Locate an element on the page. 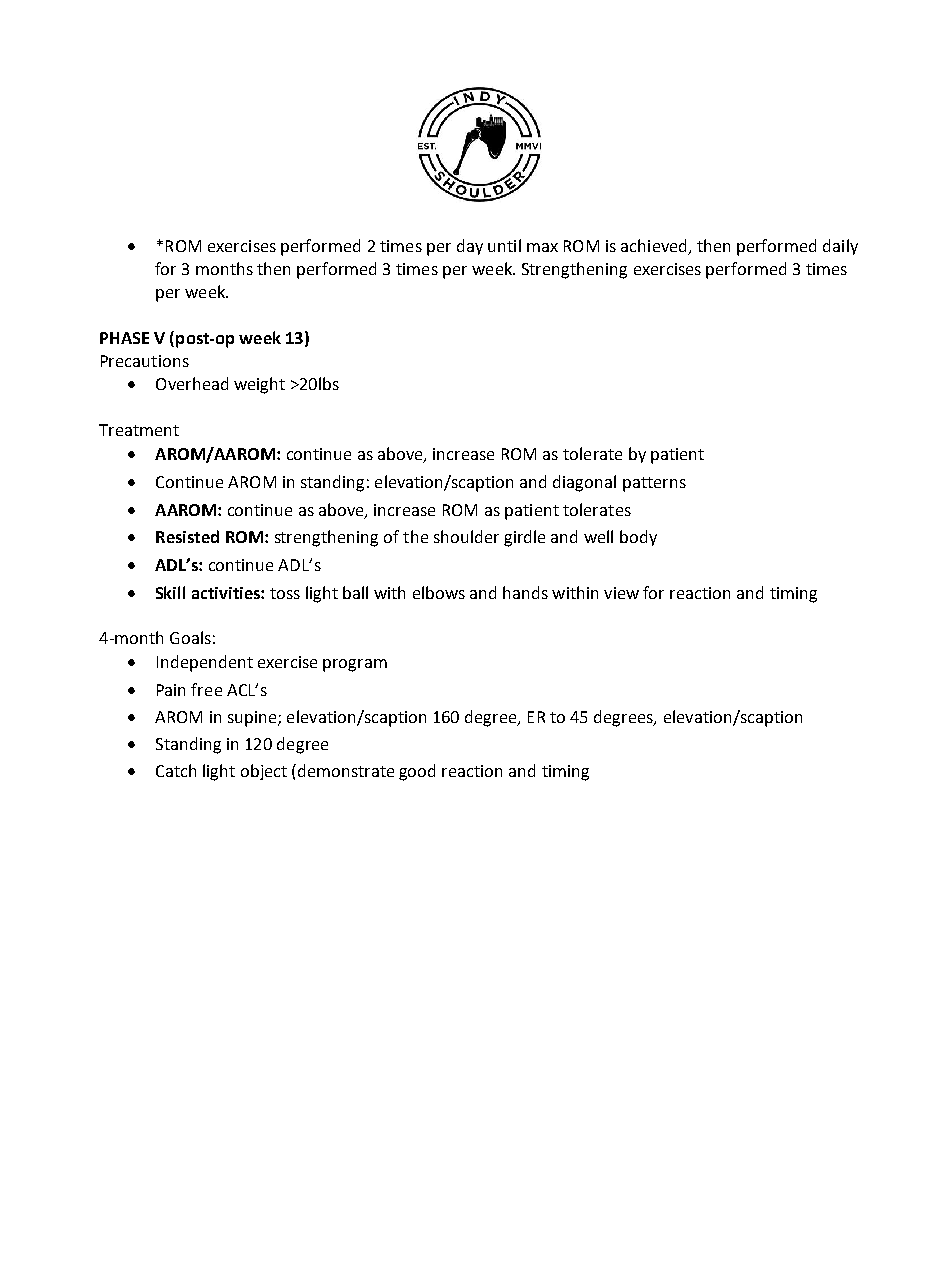  day is located at coordinates (470, 247).
